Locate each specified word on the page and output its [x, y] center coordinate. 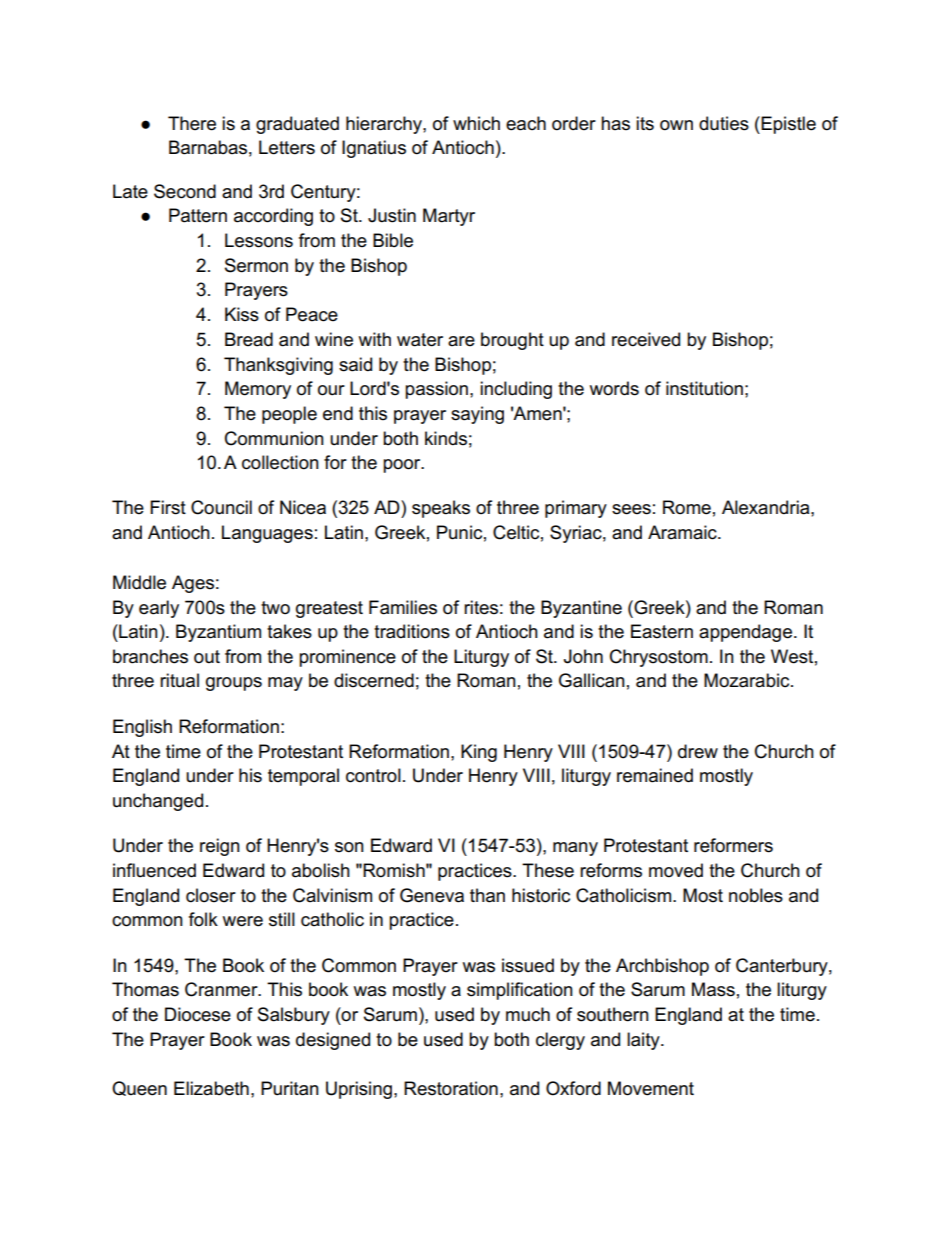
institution [704, 388]
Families [403, 607]
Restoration [451, 1088]
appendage [745, 633]
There [192, 123]
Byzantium [218, 633]
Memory [258, 390]
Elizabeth [211, 1088]
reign [220, 847]
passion [436, 390]
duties [724, 123]
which [476, 123]
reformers [733, 845]
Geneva [432, 895]
